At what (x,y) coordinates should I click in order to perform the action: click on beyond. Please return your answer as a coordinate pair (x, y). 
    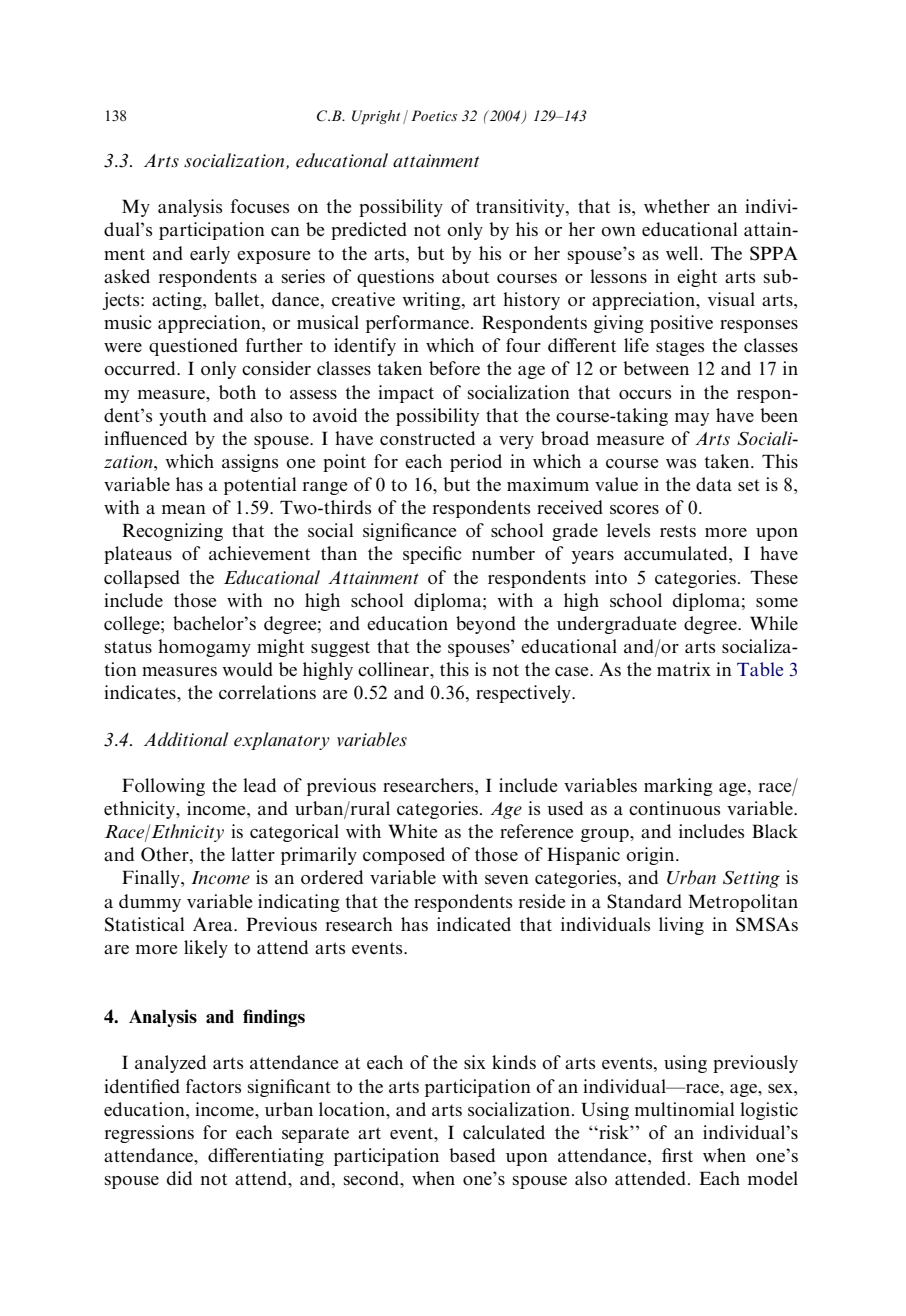
    Looking at the image, I should click on (486, 625).
